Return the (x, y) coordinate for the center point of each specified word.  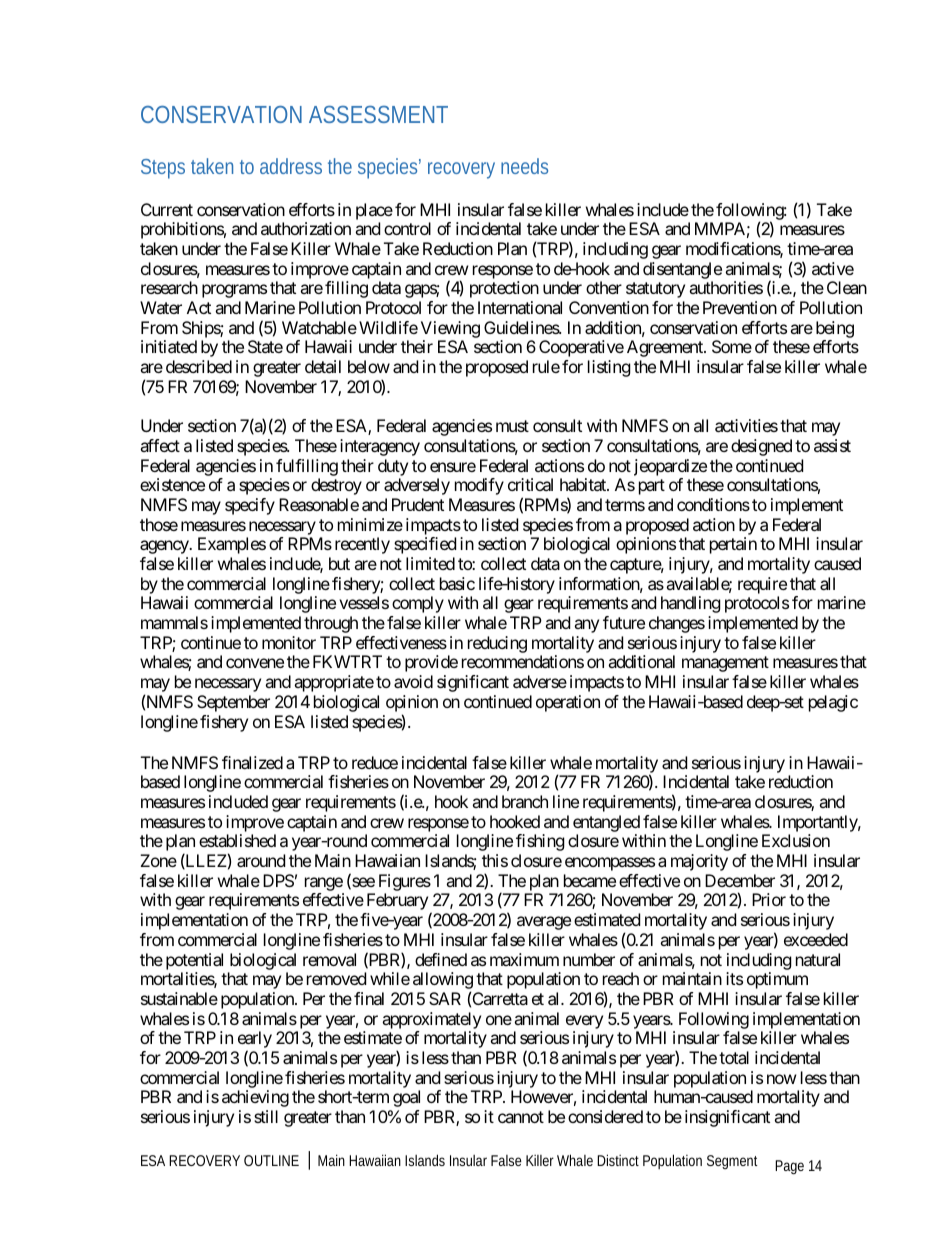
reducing (497, 644)
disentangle (682, 270)
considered (605, 1116)
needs (524, 166)
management (725, 664)
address (291, 166)
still (266, 1116)
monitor (289, 642)
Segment (732, 1162)
